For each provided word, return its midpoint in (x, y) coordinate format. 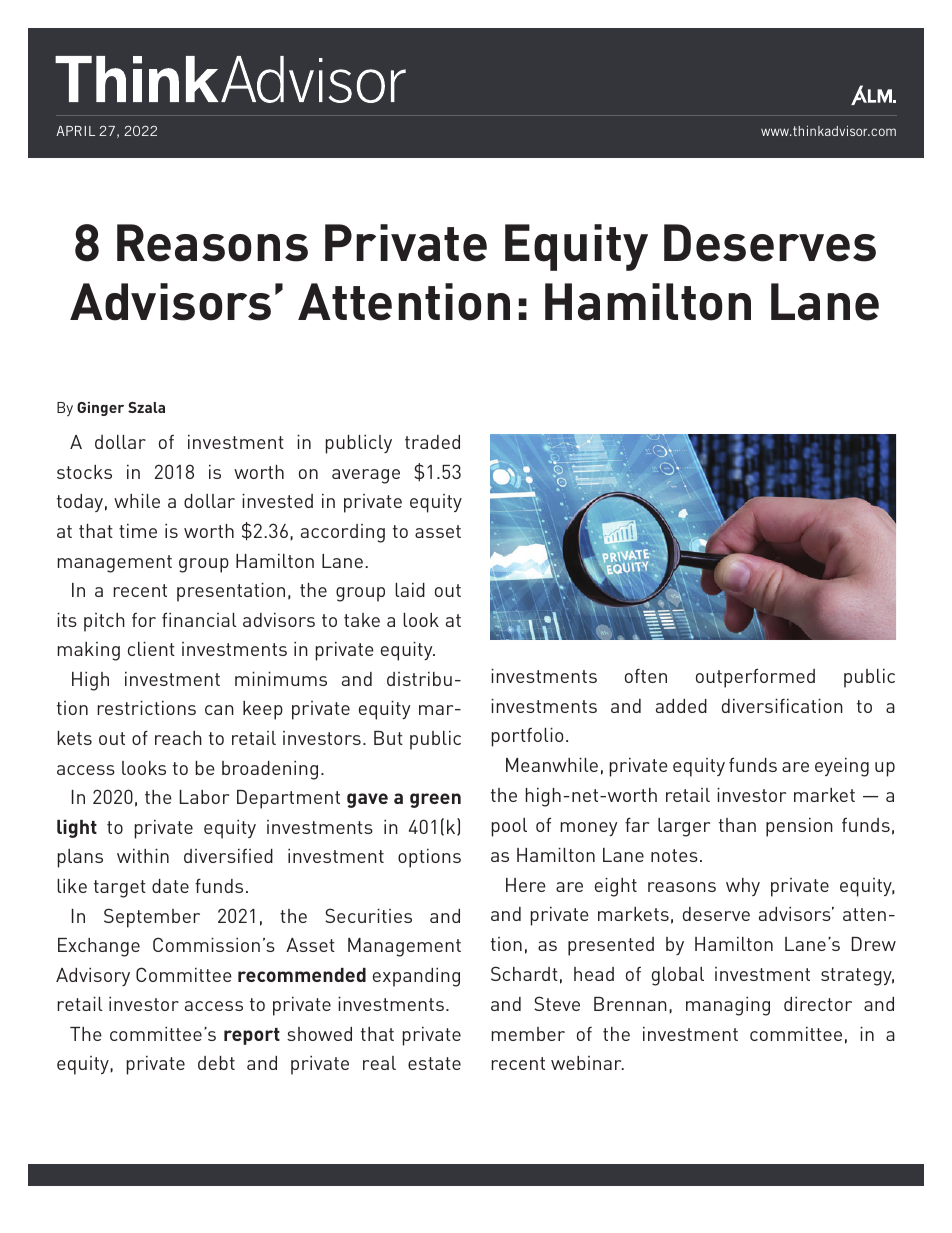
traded (432, 442)
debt (216, 1063)
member (528, 1034)
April (75, 131)
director (818, 1004)
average (366, 476)
